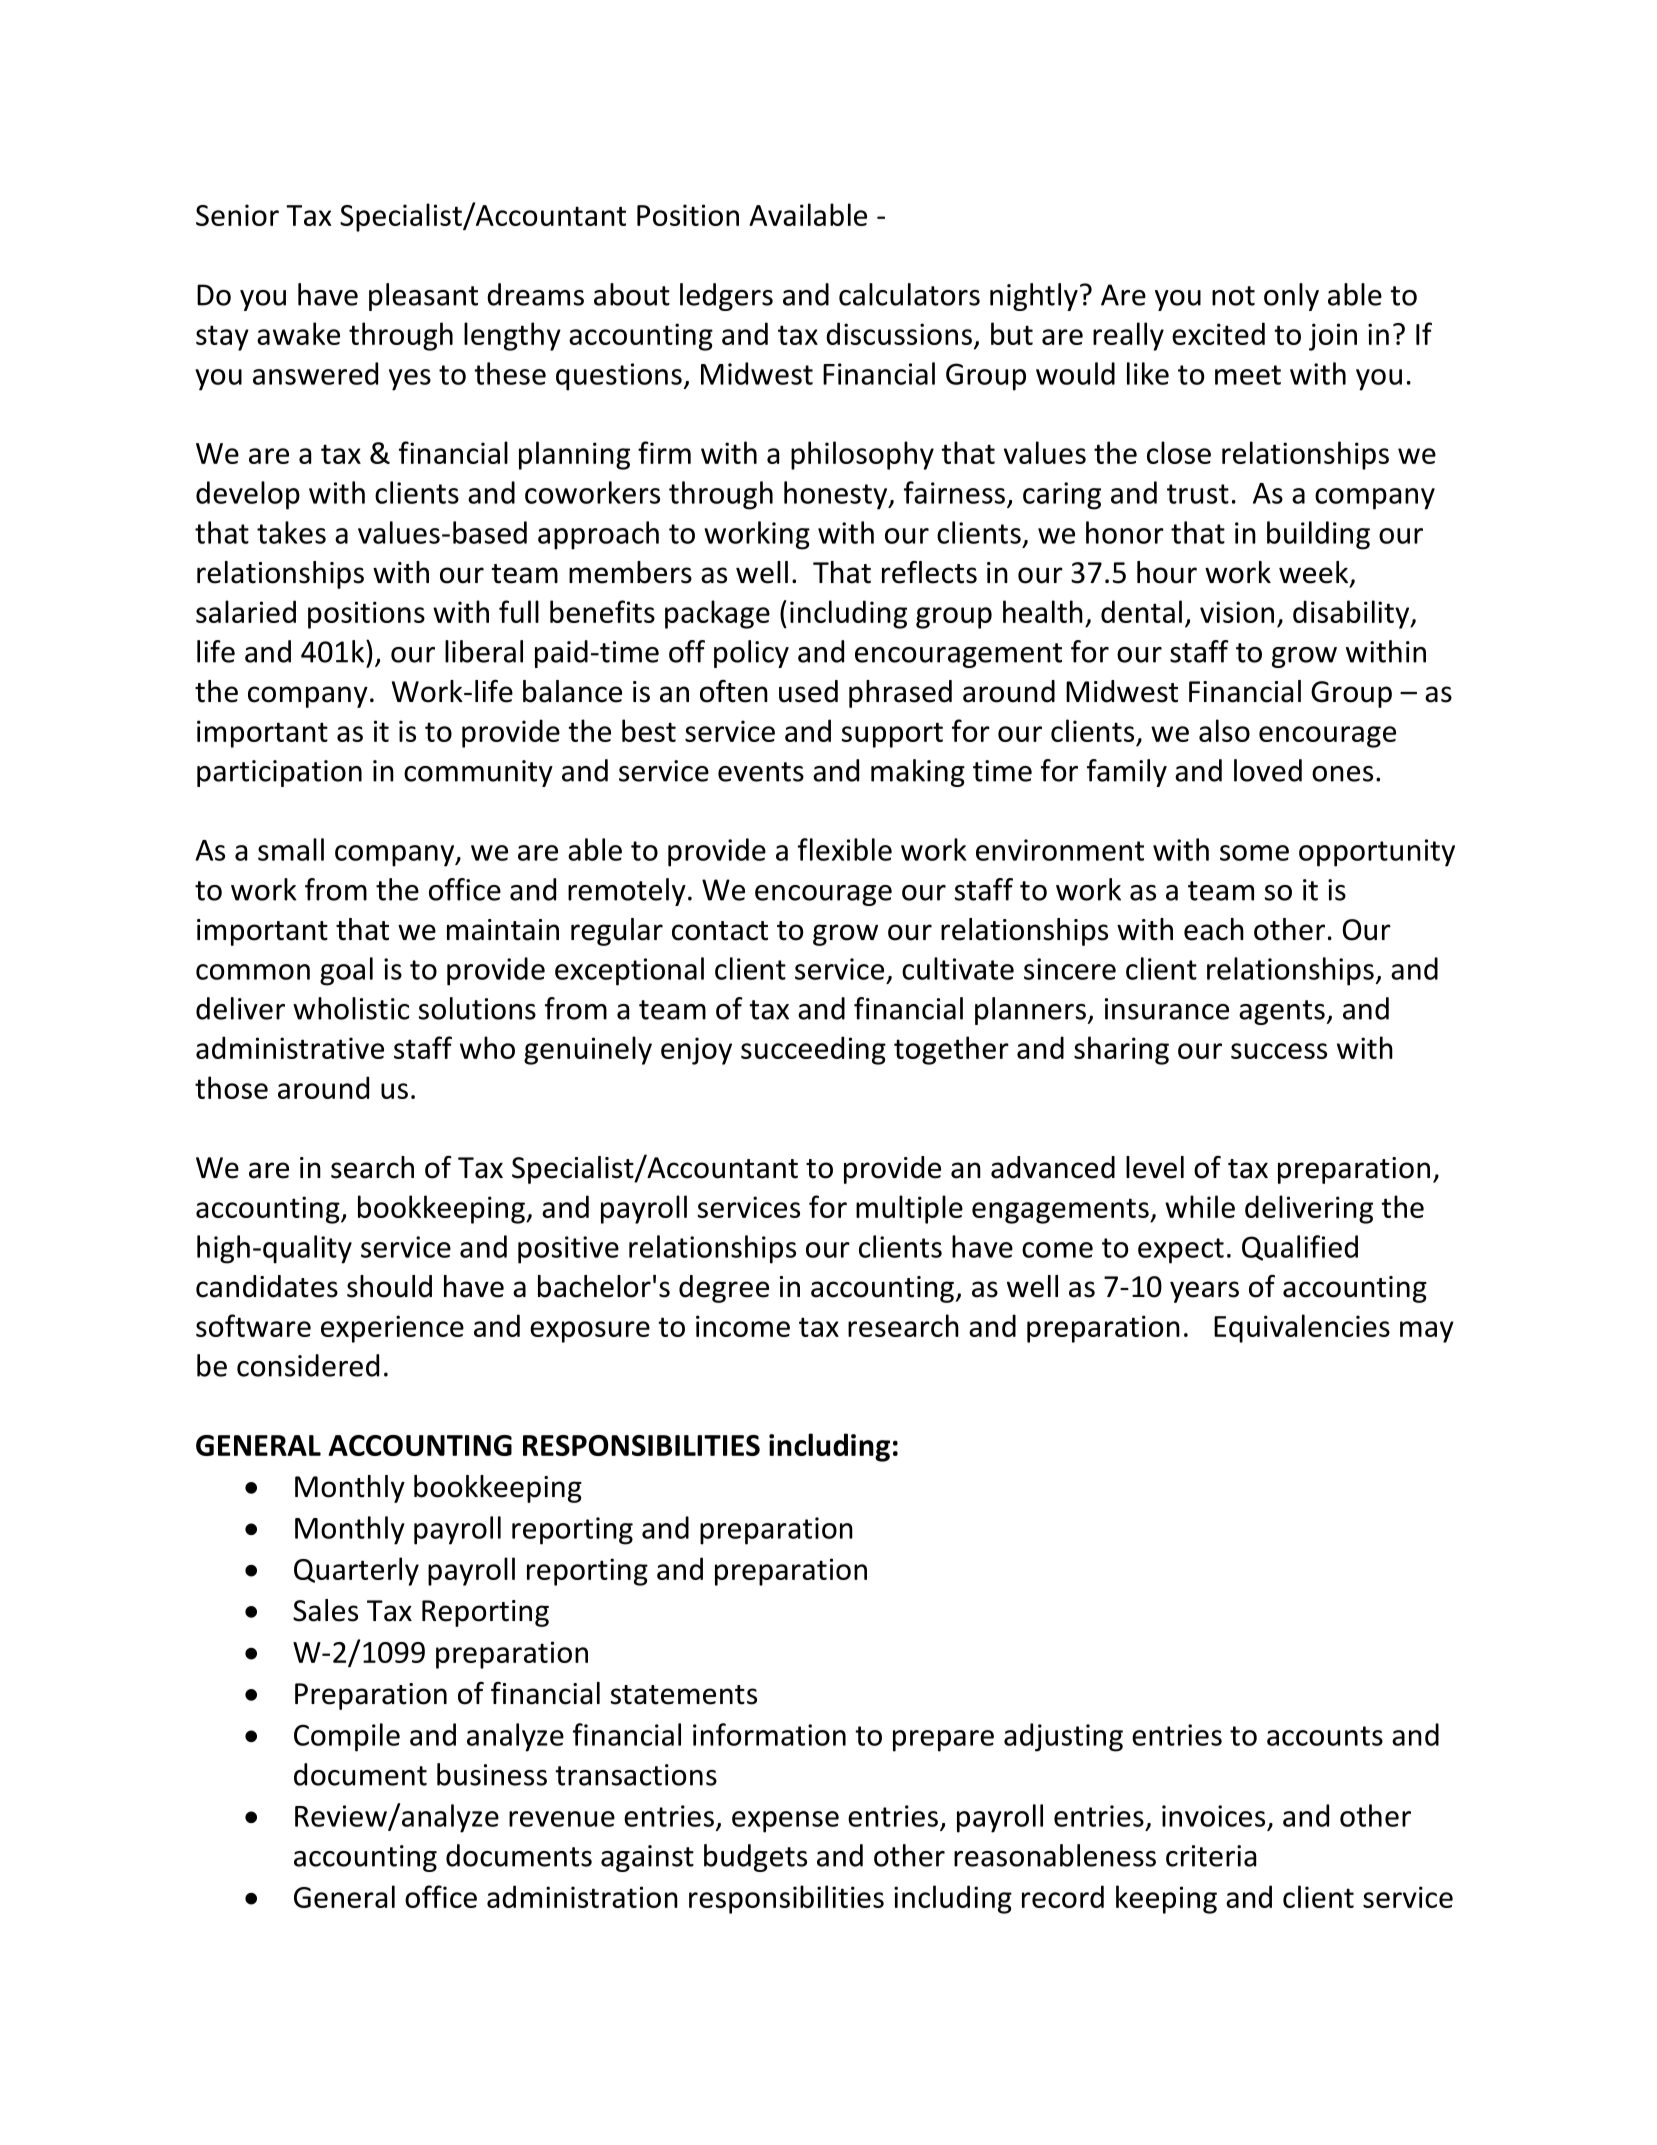 Image resolution: width=1657 pixels, height=2145 pixels. I want to click on pleasant, so click(423, 297).
